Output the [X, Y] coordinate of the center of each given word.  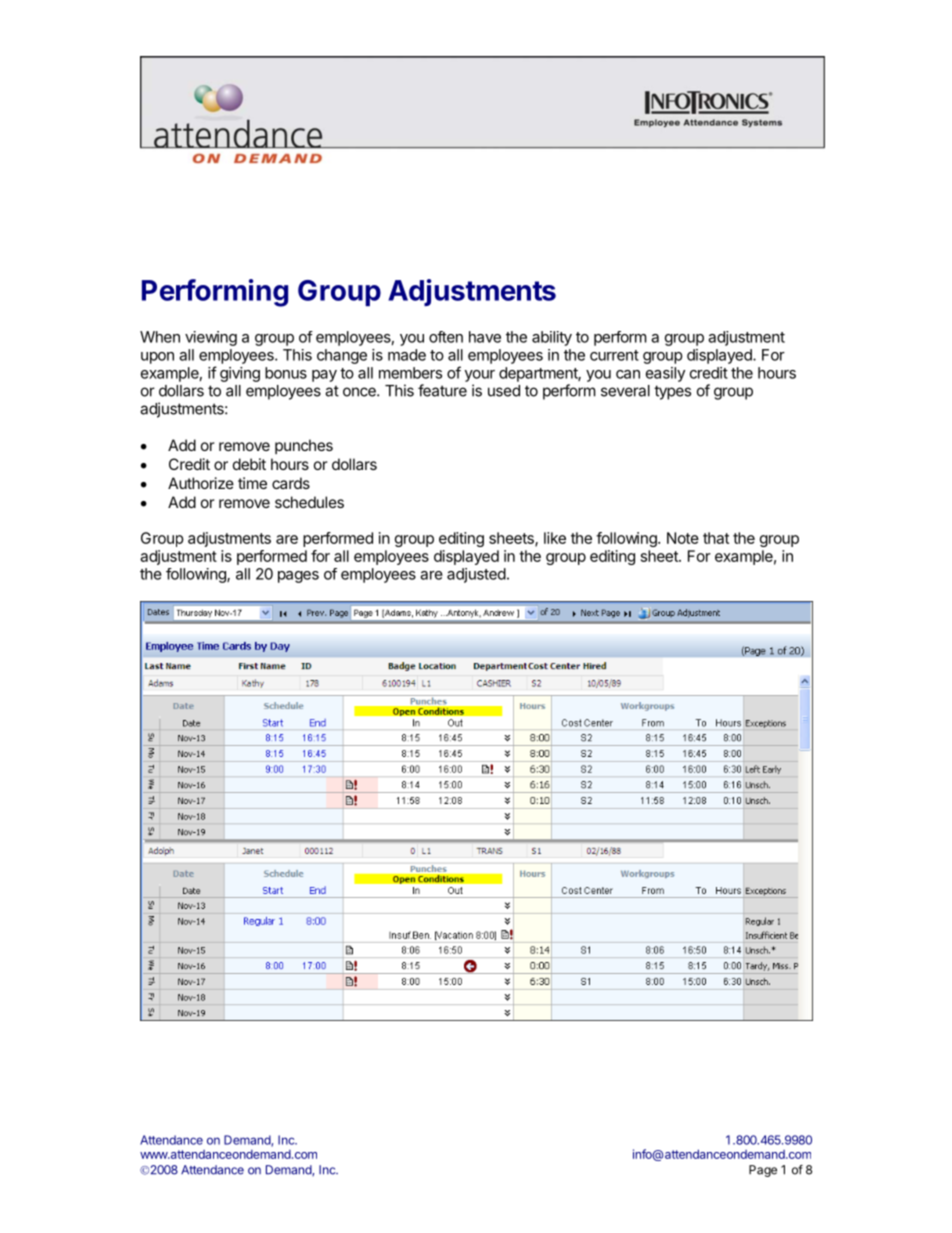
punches [304, 446]
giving [240, 374]
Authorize [201, 483]
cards [291, 483]
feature [442, 390]
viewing [211, 338]
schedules [309, 502]
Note [683, 538]
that [716, 538]
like [555, 538]
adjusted [476, 575]
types [672, 392]
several [625, 391]
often [446, 337]
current [614, 355]
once [360, 392]
